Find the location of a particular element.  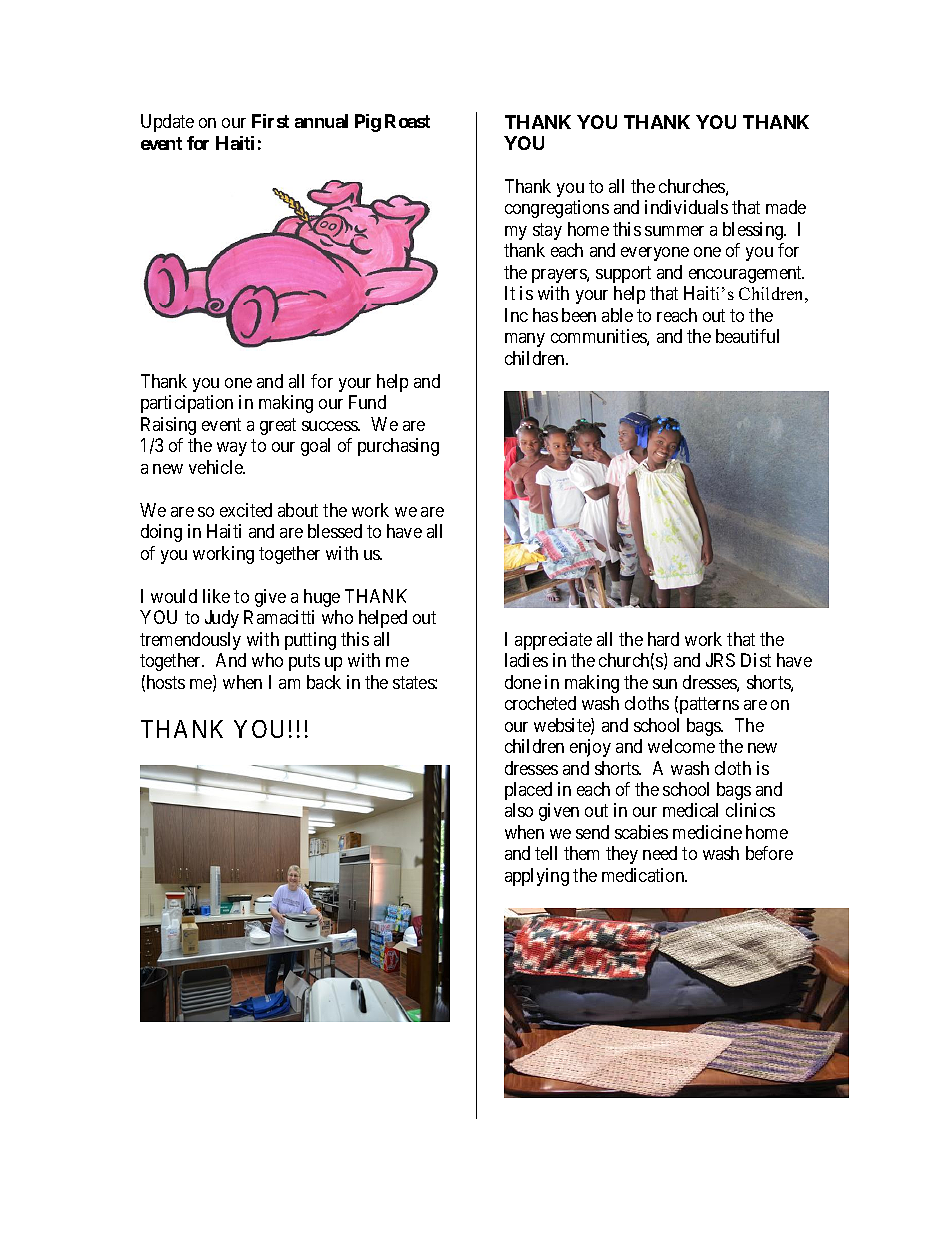

Inc is located at coordinates (516, 315).
